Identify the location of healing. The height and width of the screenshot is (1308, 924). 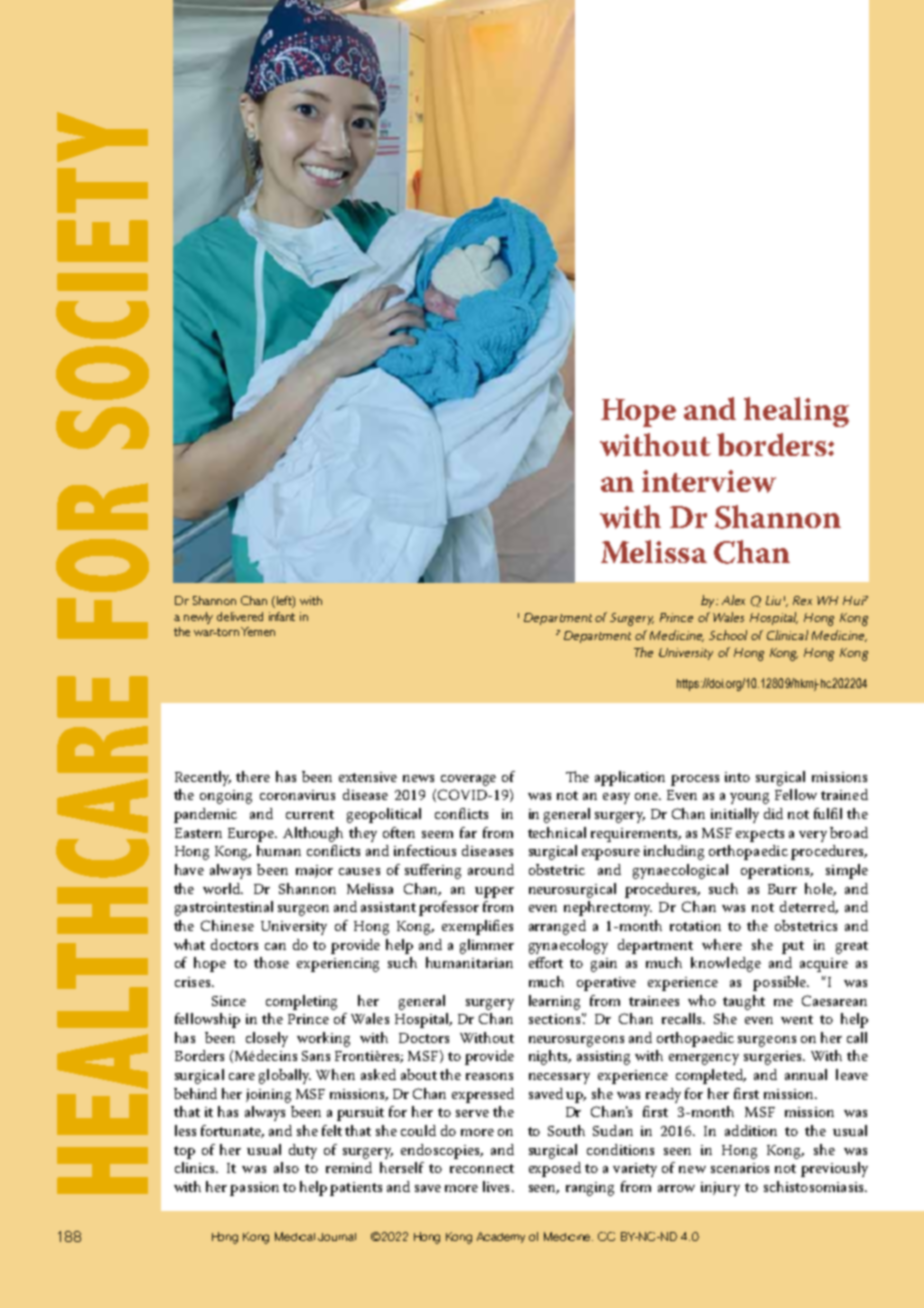
(796, 412).
